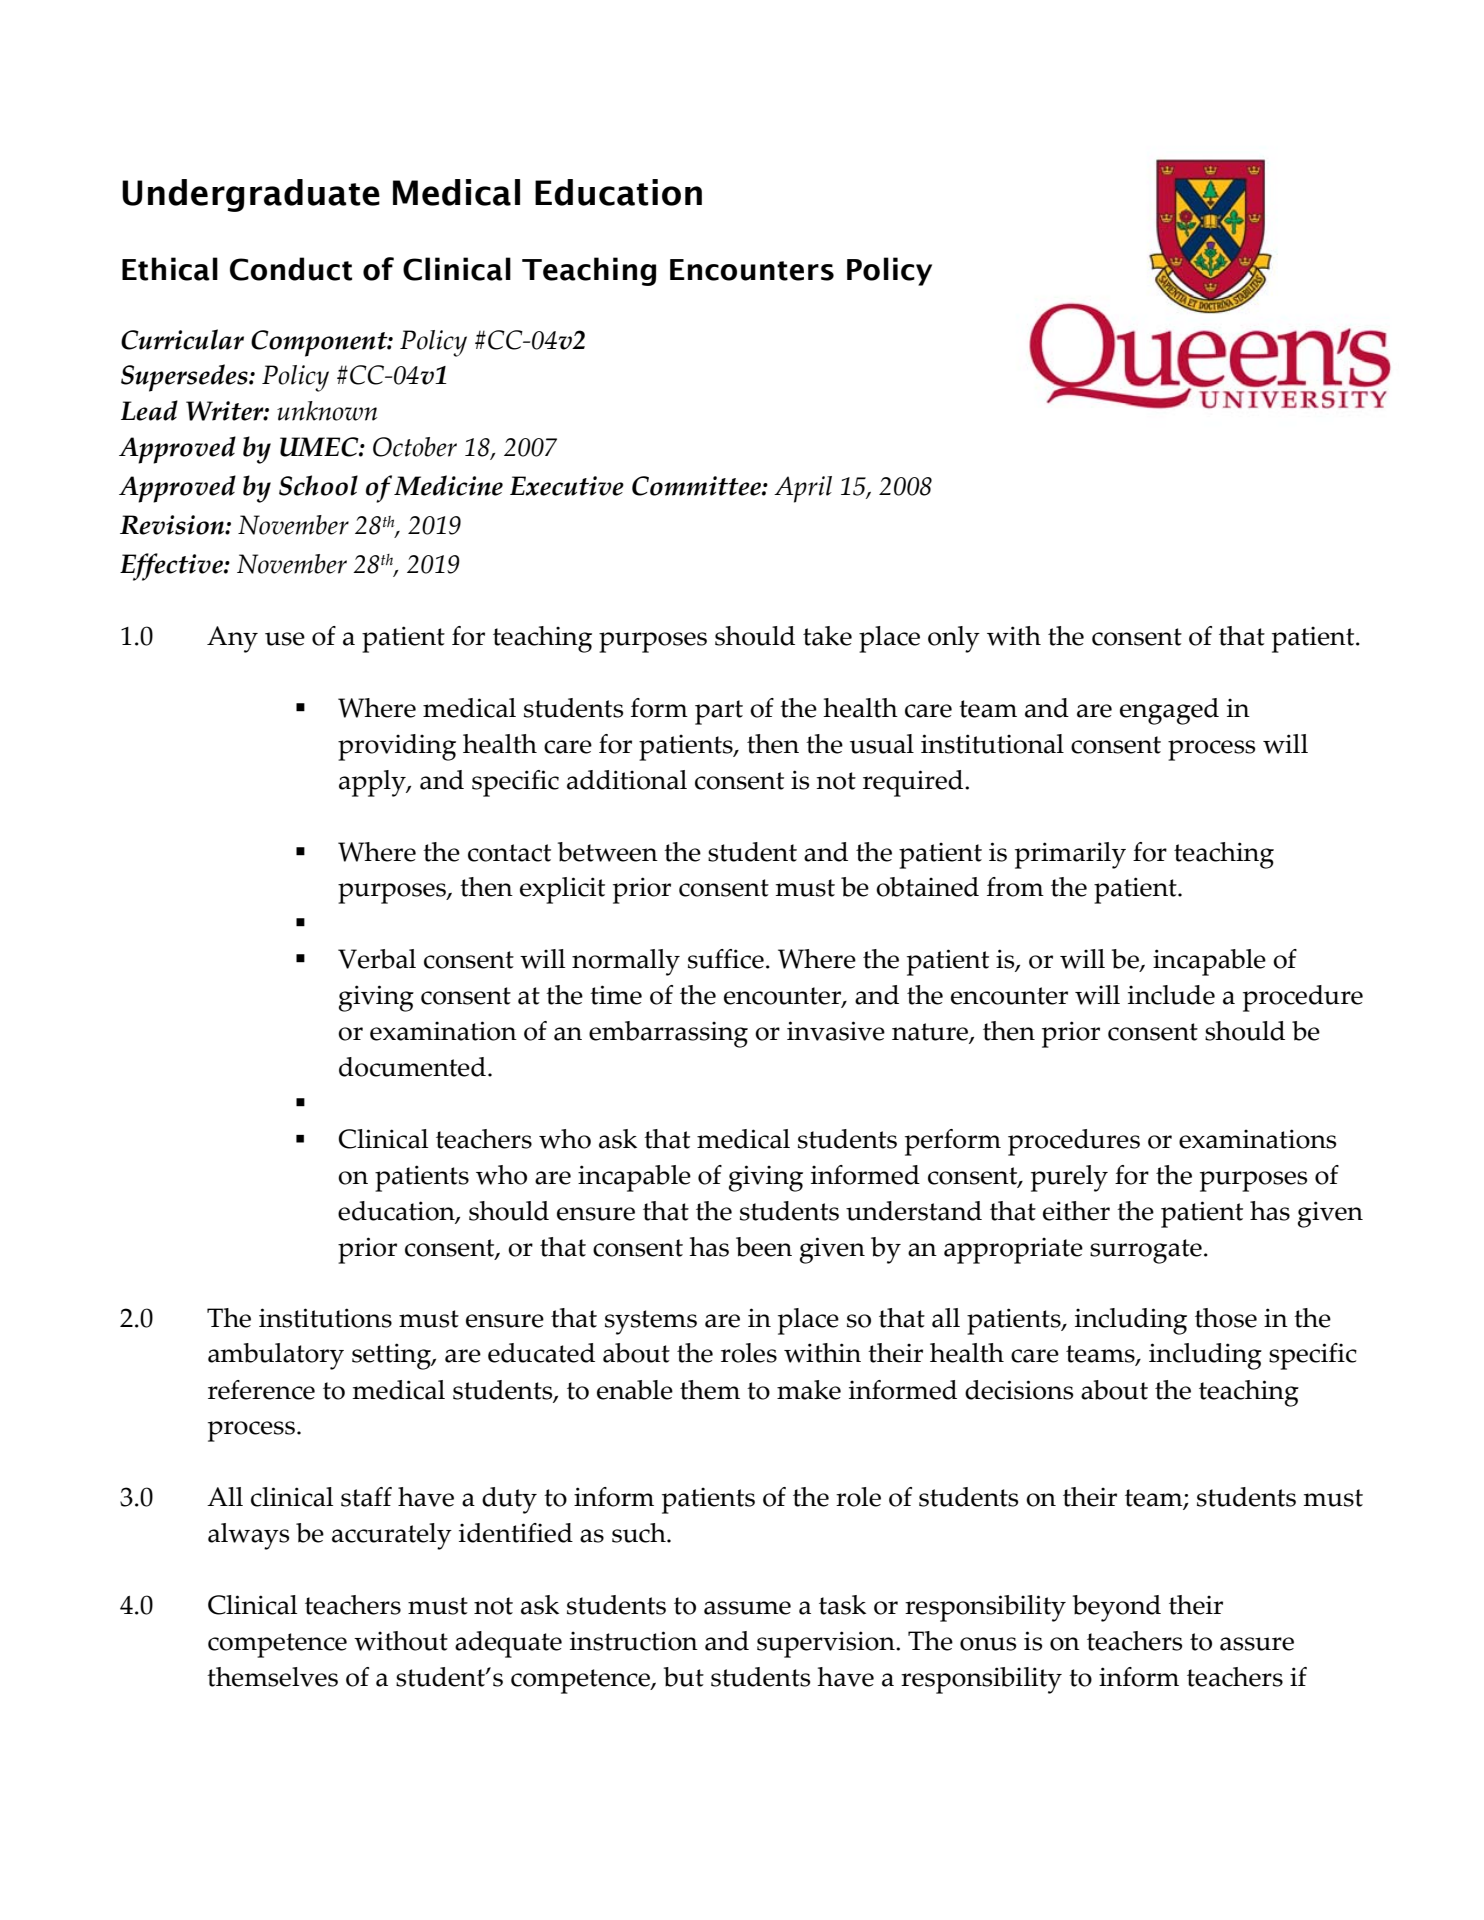  Describe the element at coordinates (803, 489) in the screenshot. I see `April` at that location.
